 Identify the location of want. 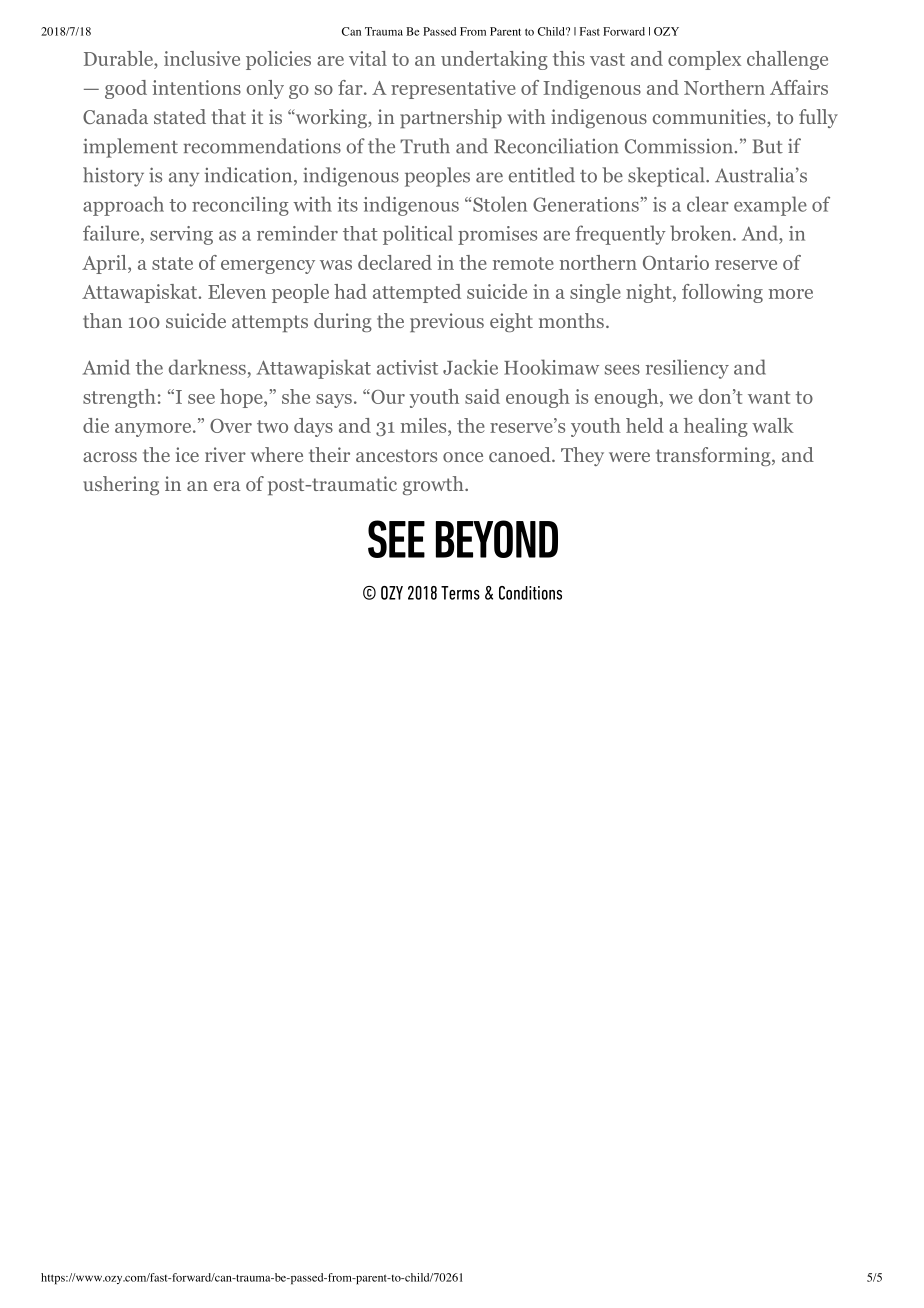
(769, 397).
